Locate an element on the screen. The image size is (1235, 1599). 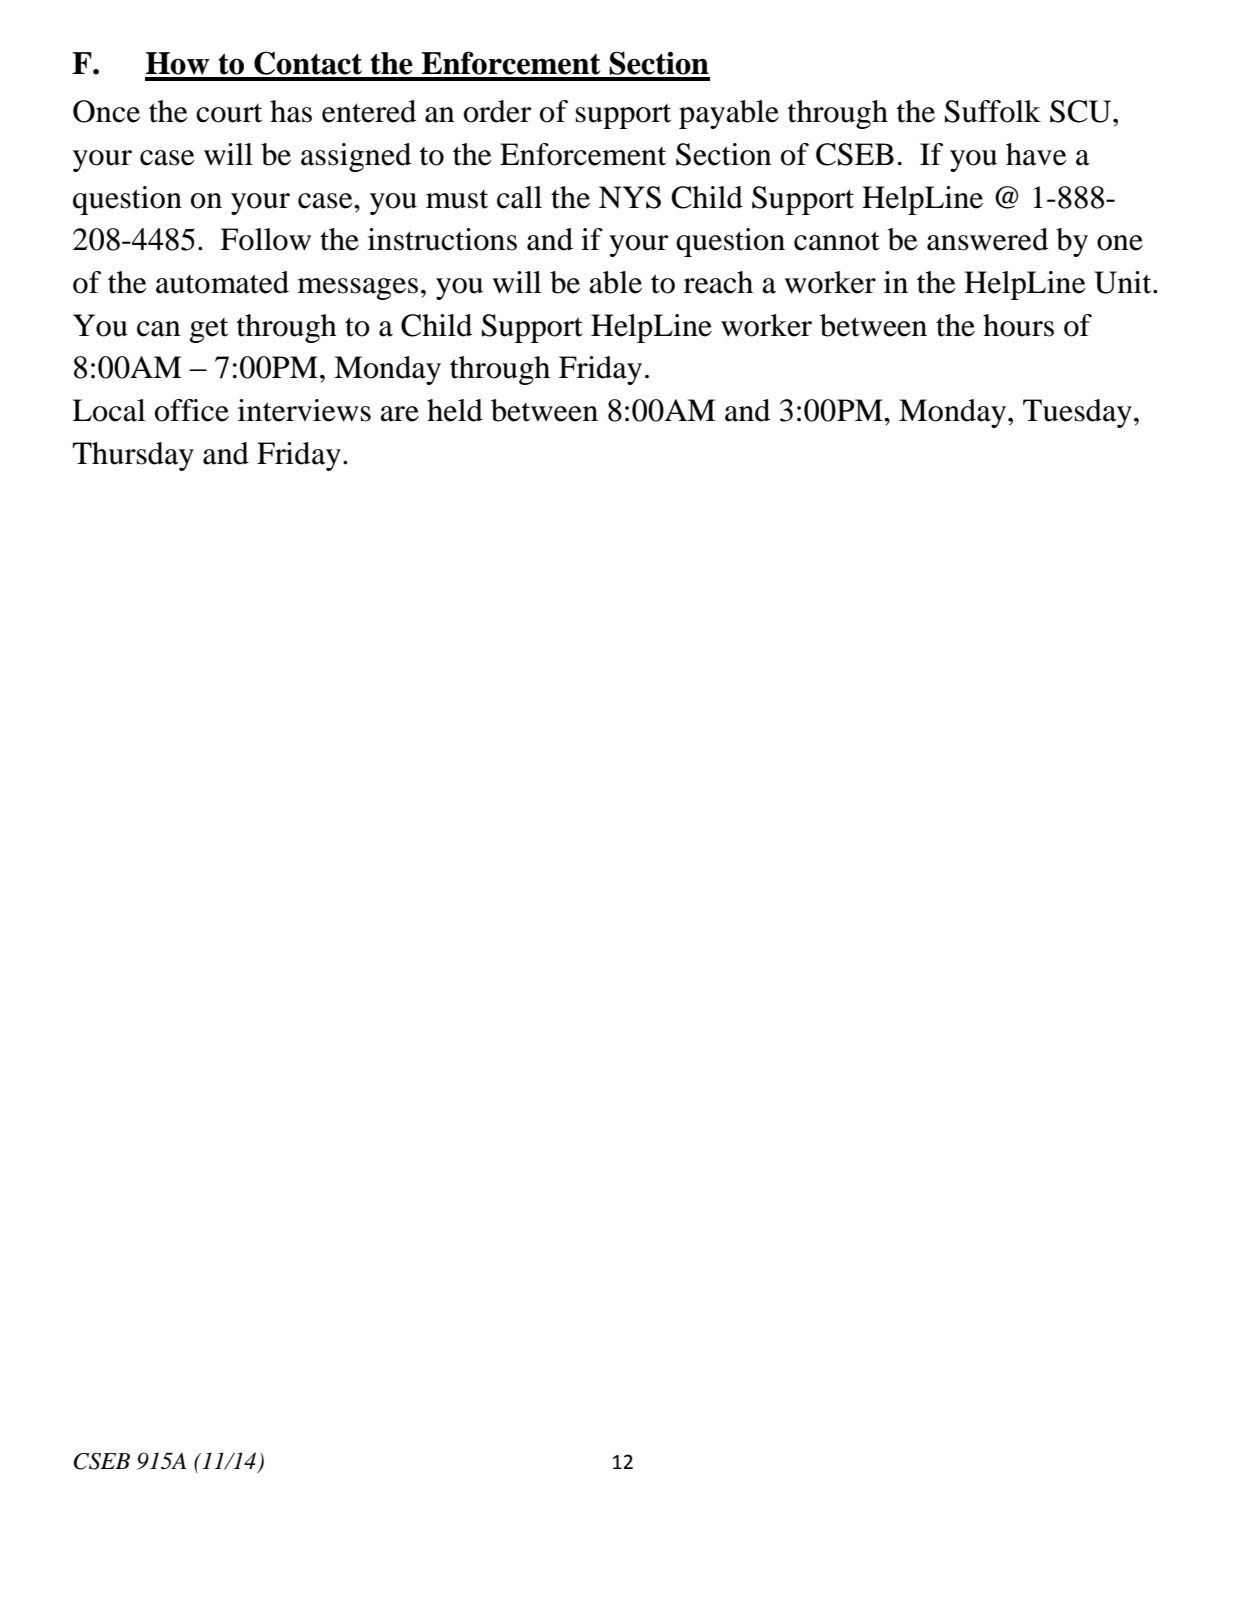
order is located at coordinates (497, 111).
